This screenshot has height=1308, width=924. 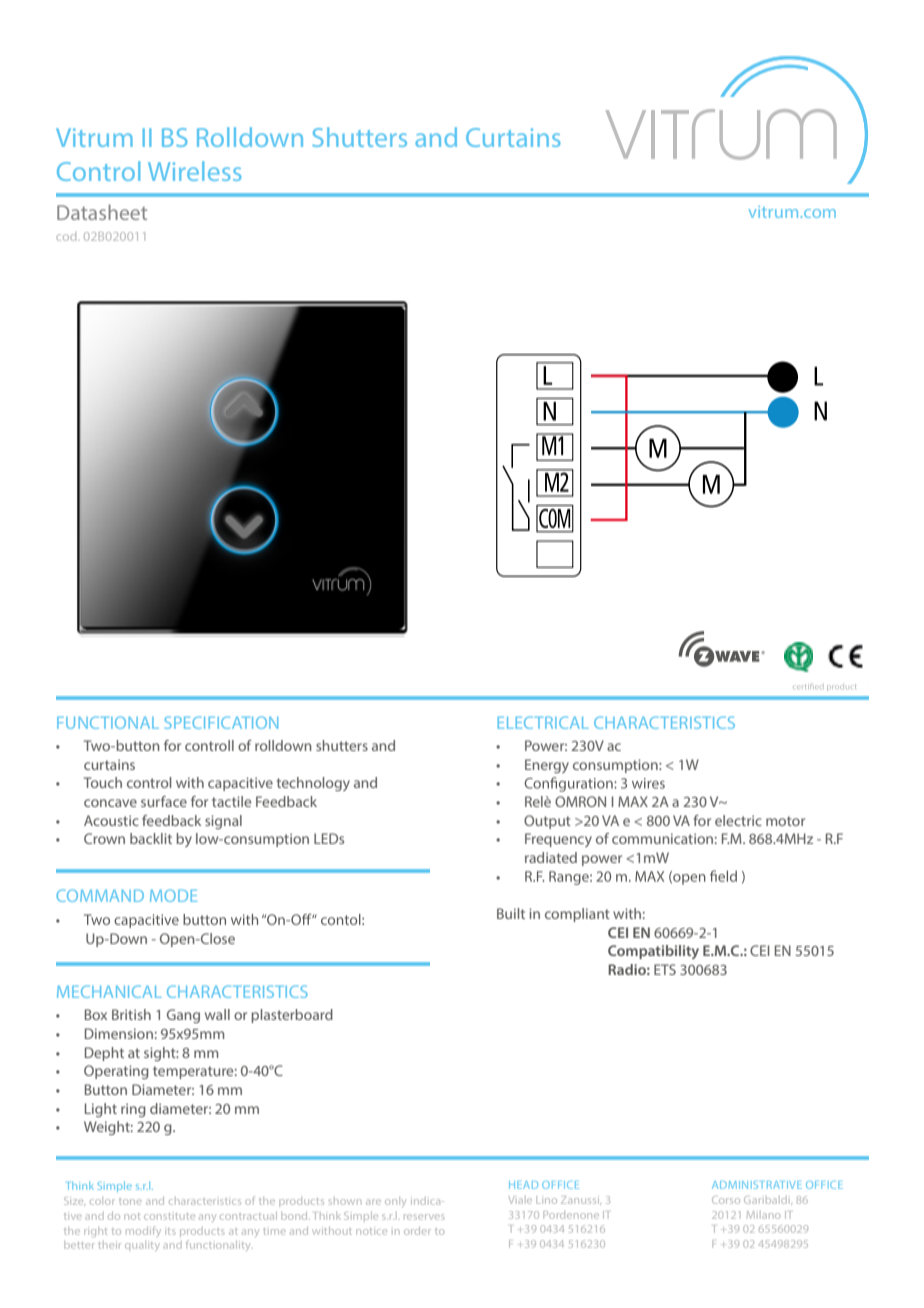 I want to click on SPECIFICATION, so click(x=221, y=722).
